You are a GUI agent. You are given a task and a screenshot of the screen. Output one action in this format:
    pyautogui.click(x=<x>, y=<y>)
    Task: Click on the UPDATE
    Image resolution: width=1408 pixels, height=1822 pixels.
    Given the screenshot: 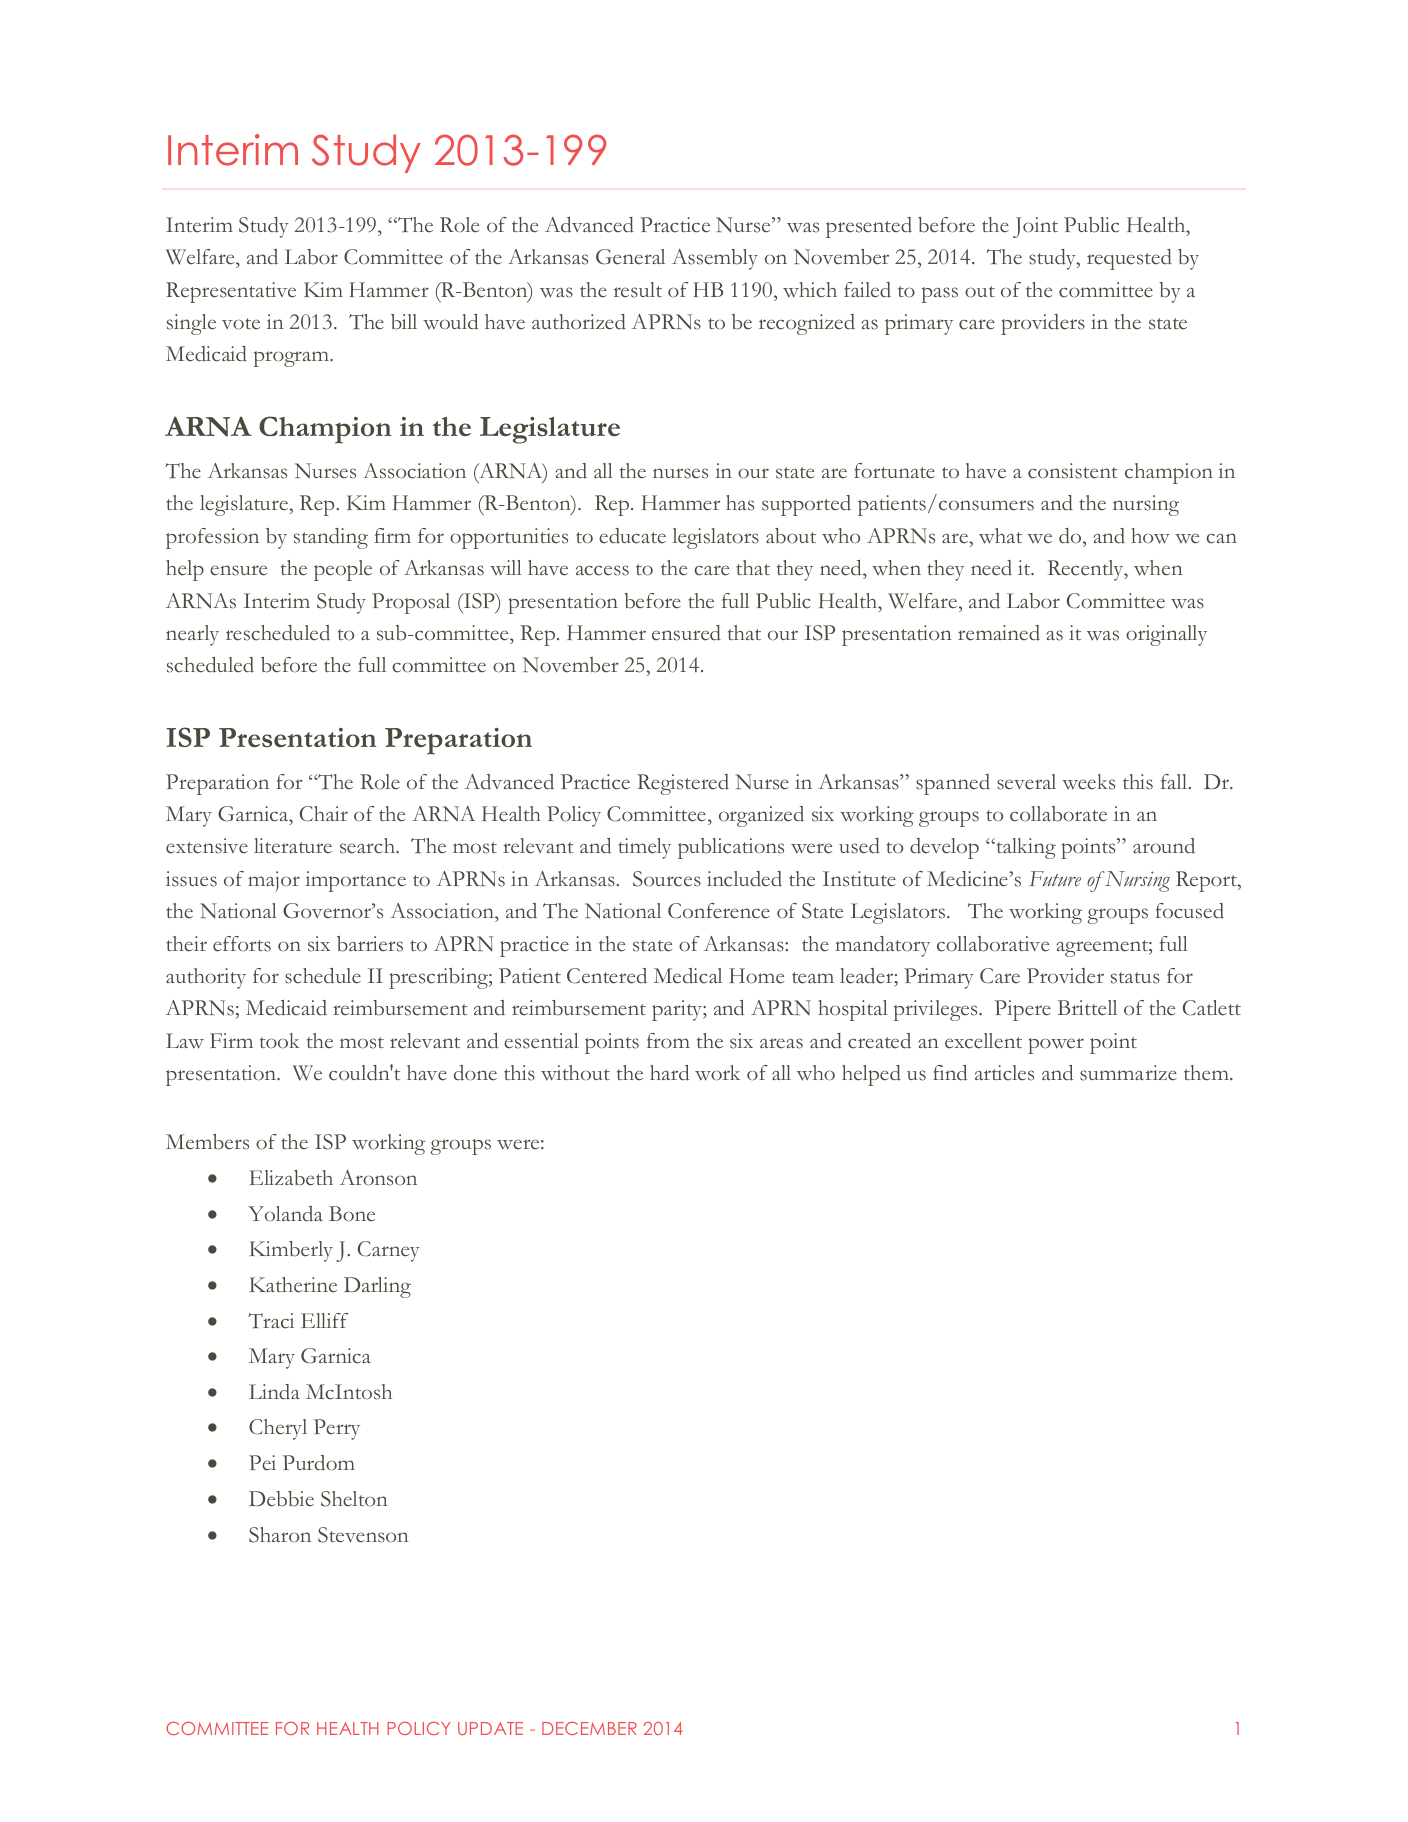 What is the action you would take?
    pyautogui.click(x=490, y=1728)
